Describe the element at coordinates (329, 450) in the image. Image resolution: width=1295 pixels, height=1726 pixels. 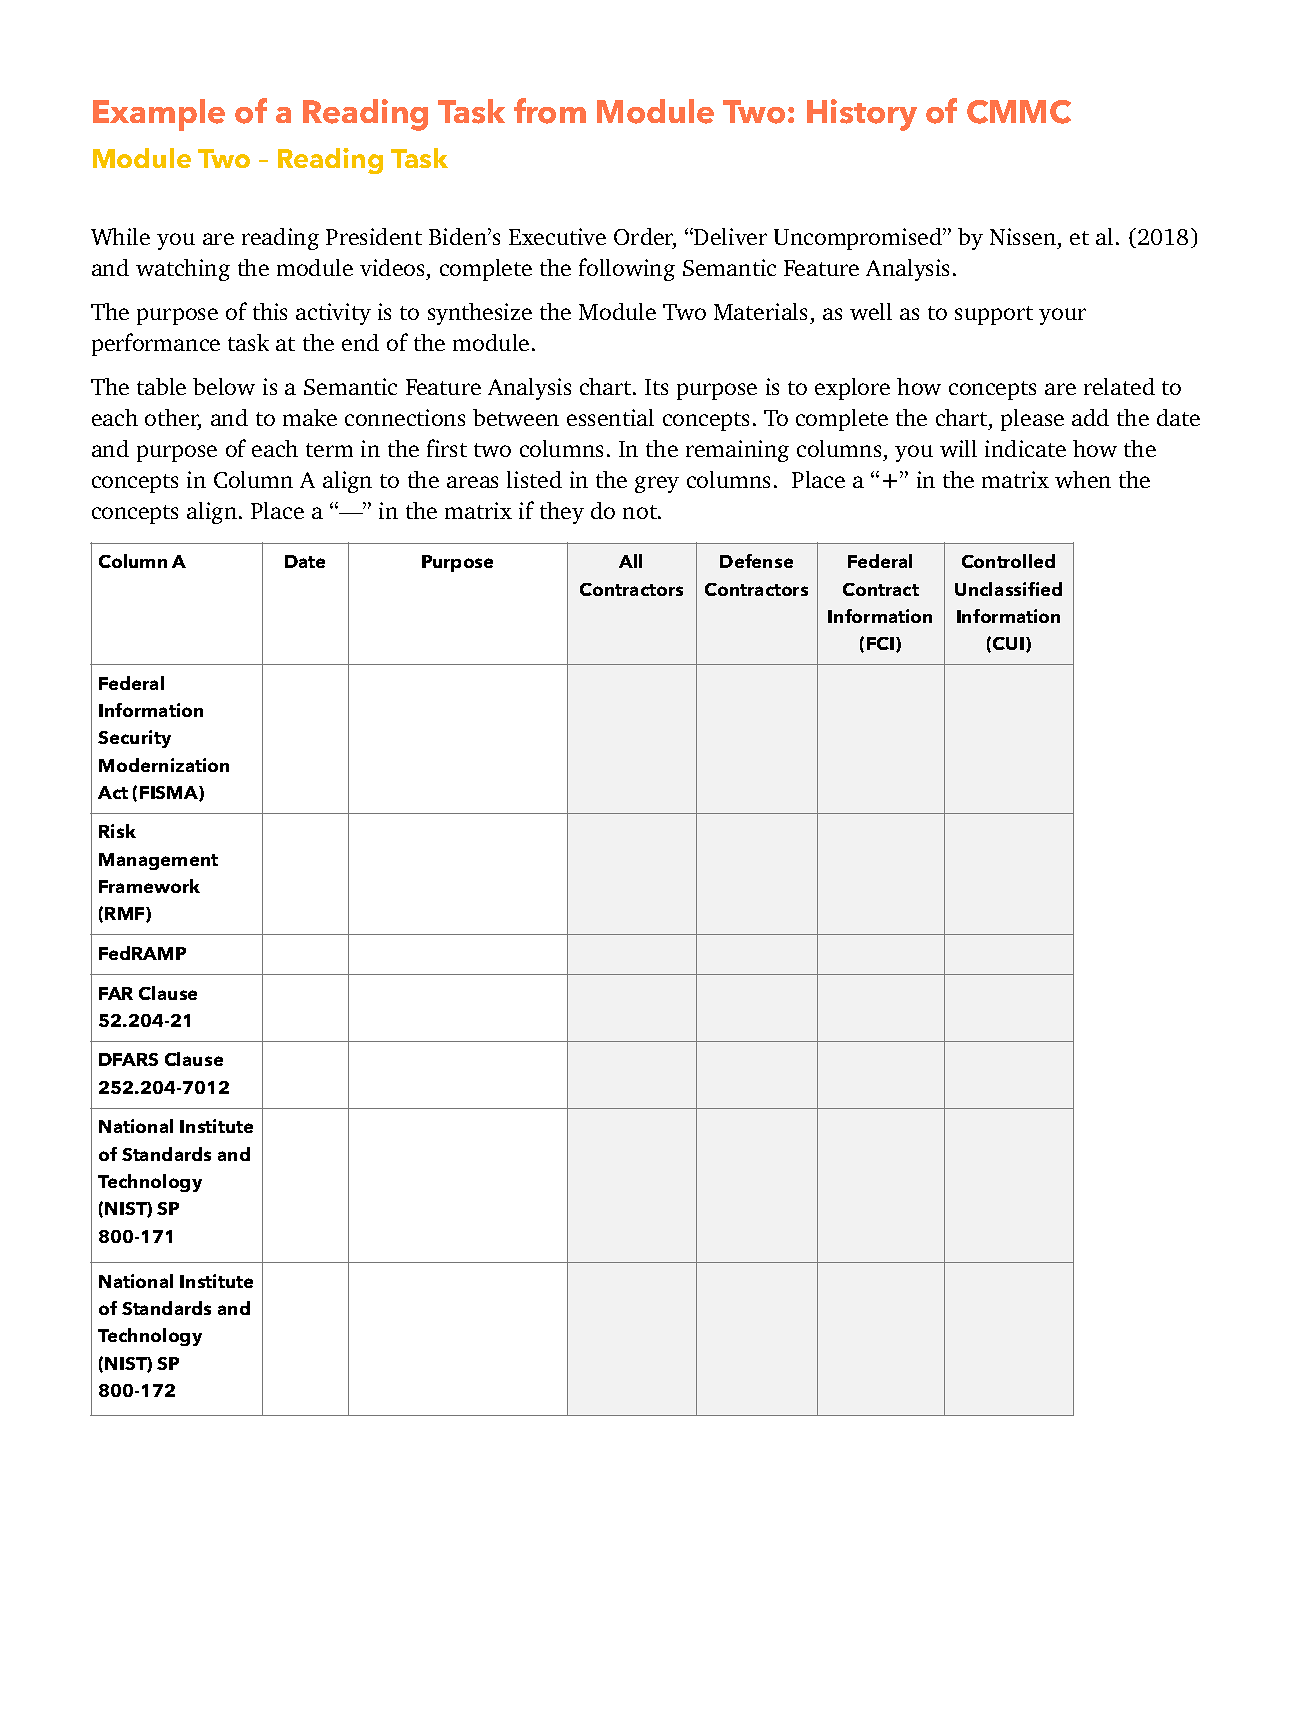
I see `term` at that location.
